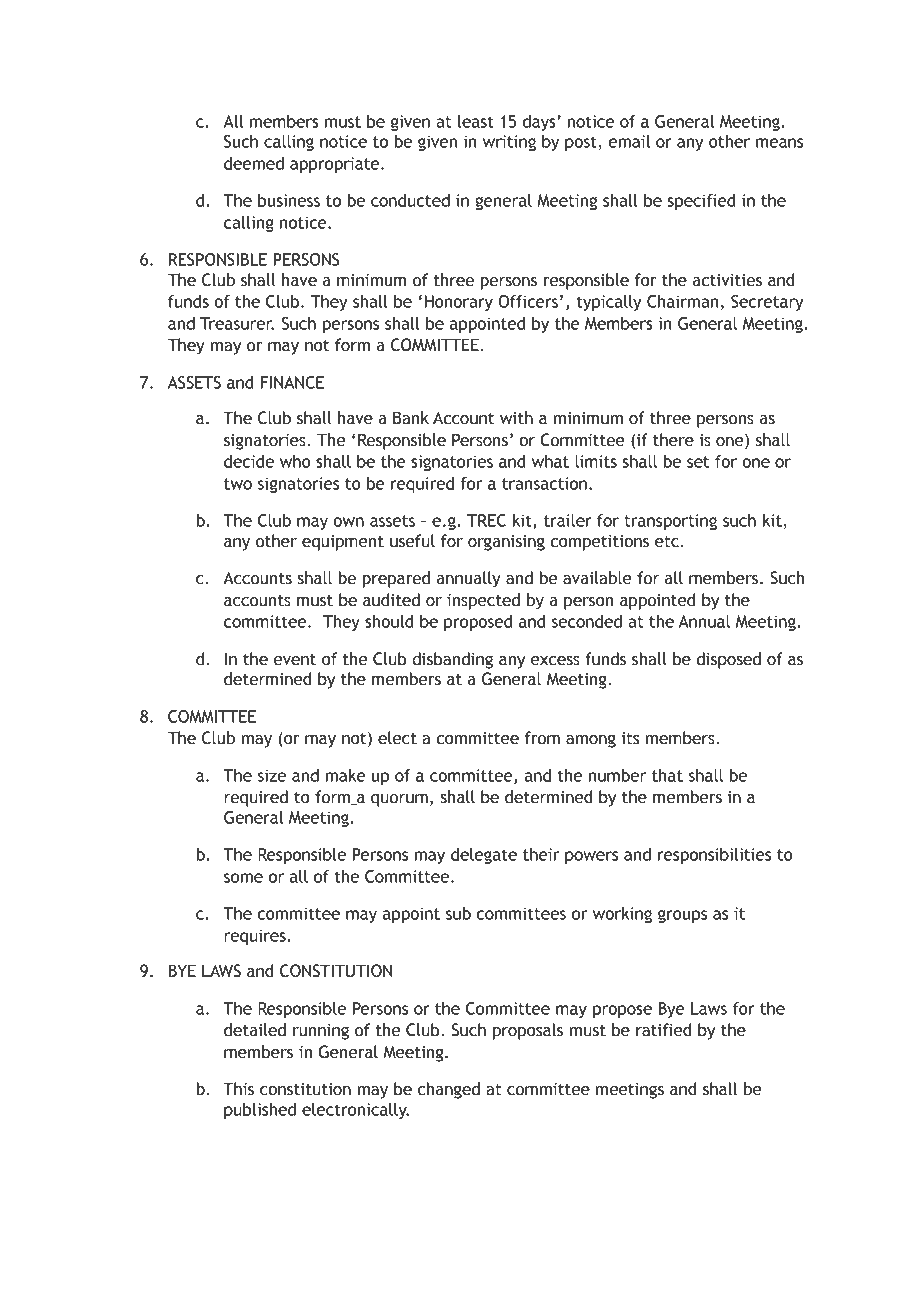 This screenshot has width=924, height=1308. Describe the element at coordinates (292, 382) in the screenshot. I see `FINANCE` at that location.
